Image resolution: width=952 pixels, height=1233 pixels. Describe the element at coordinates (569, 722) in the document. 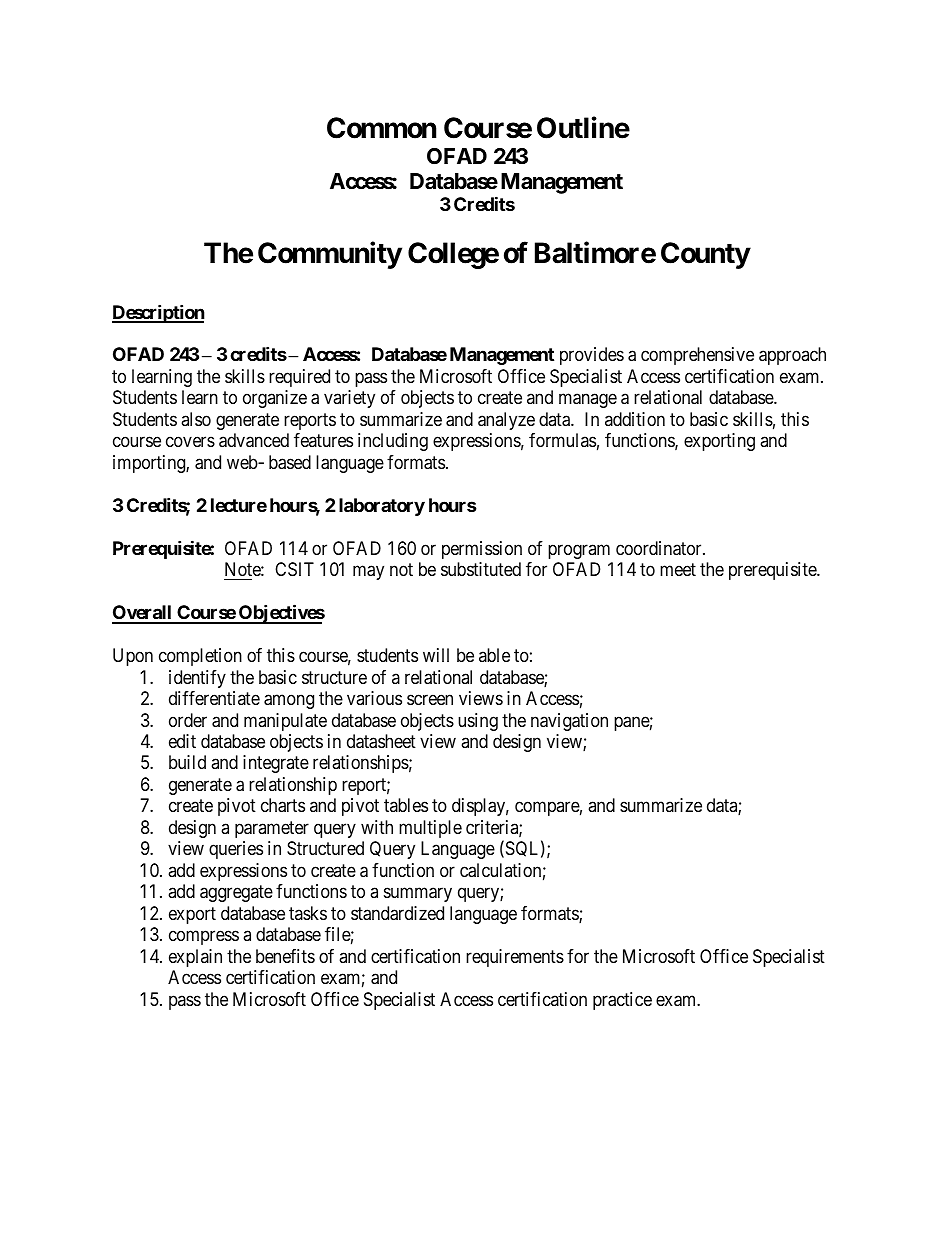

I see `navigation` at that location.
